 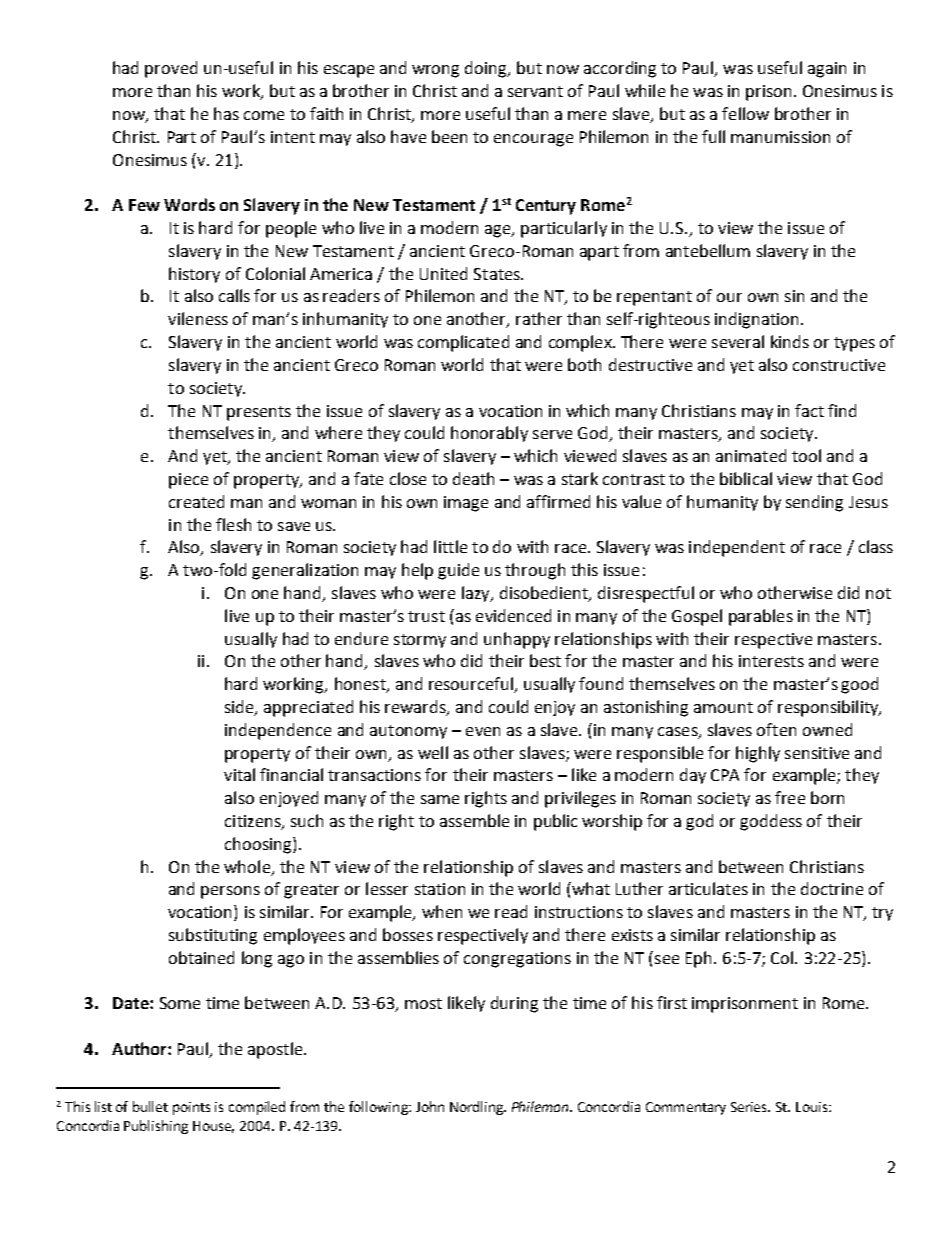 I want to click on lazy, so click(x=477, y=594).
